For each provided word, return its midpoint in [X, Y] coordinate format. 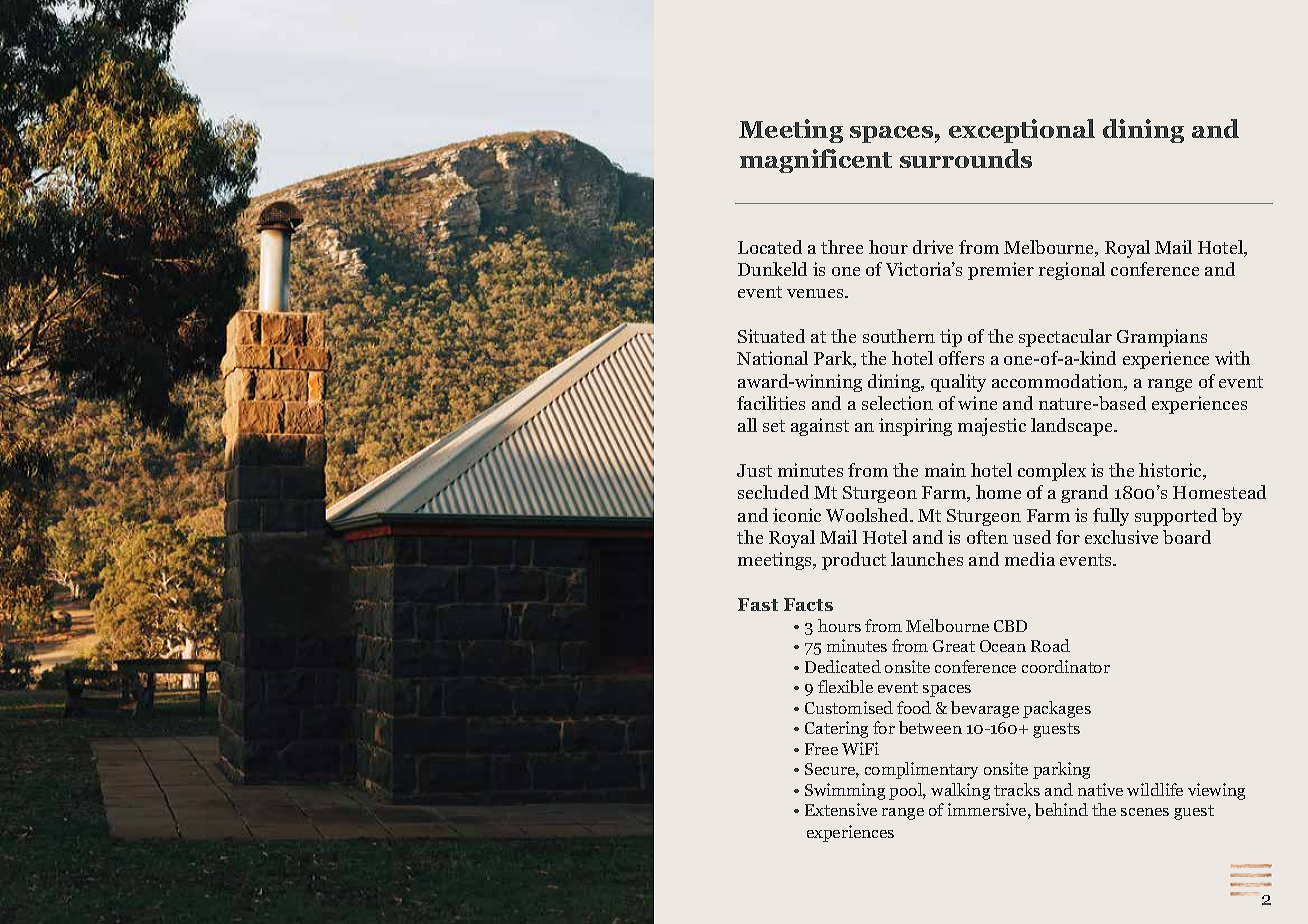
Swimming [845, 791]
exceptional [1022, 131]
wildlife [1155, 789]
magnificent [816, 161]
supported [1176, 517]
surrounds [966, 158]
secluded [773, 492]
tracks [1017, 789]
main [945, 470]
